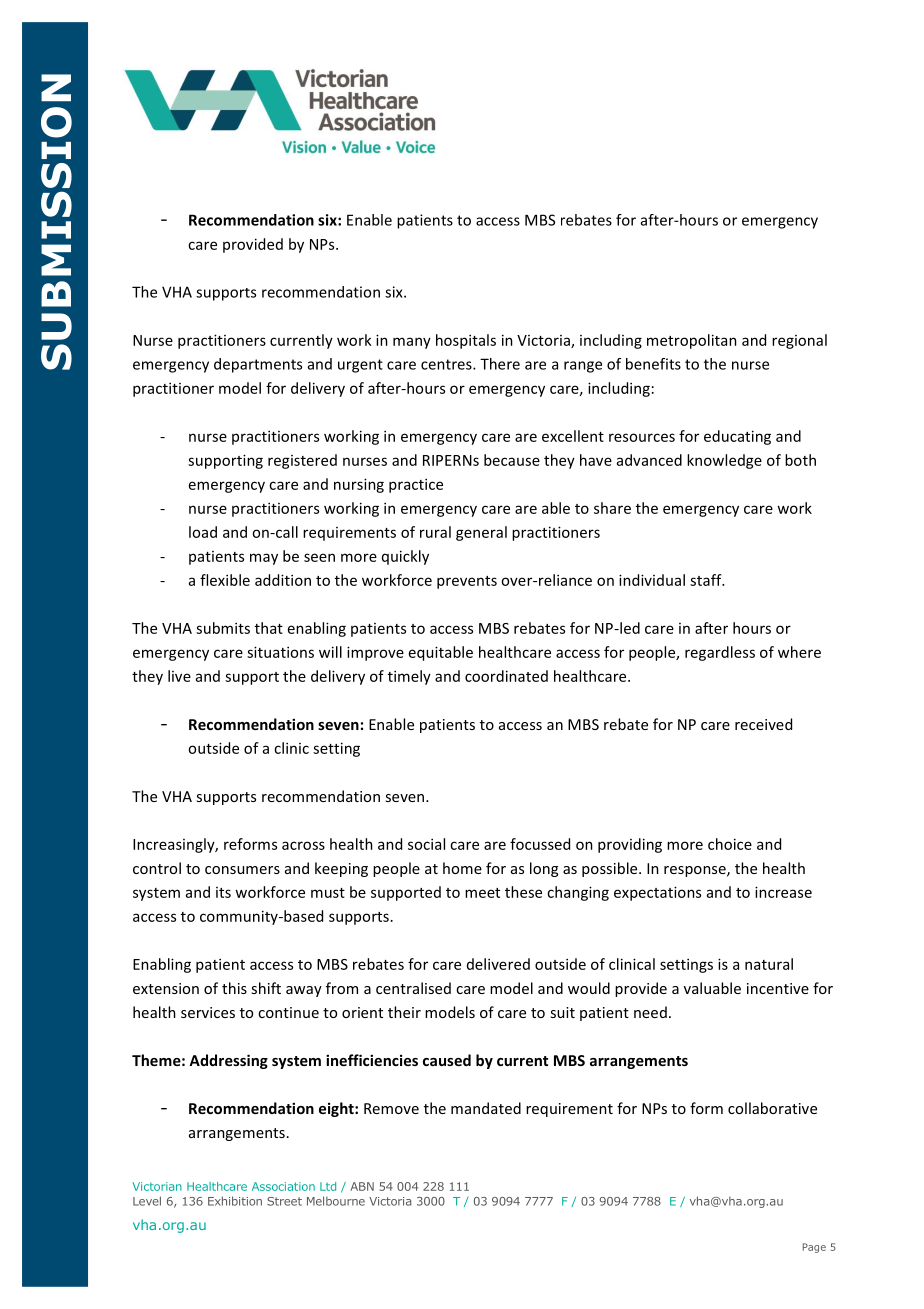 The height and width of the screenshot is (1309, 924). Describe the element at coordinates (730, 844) in the screenshot. I see `choice` at that location.
